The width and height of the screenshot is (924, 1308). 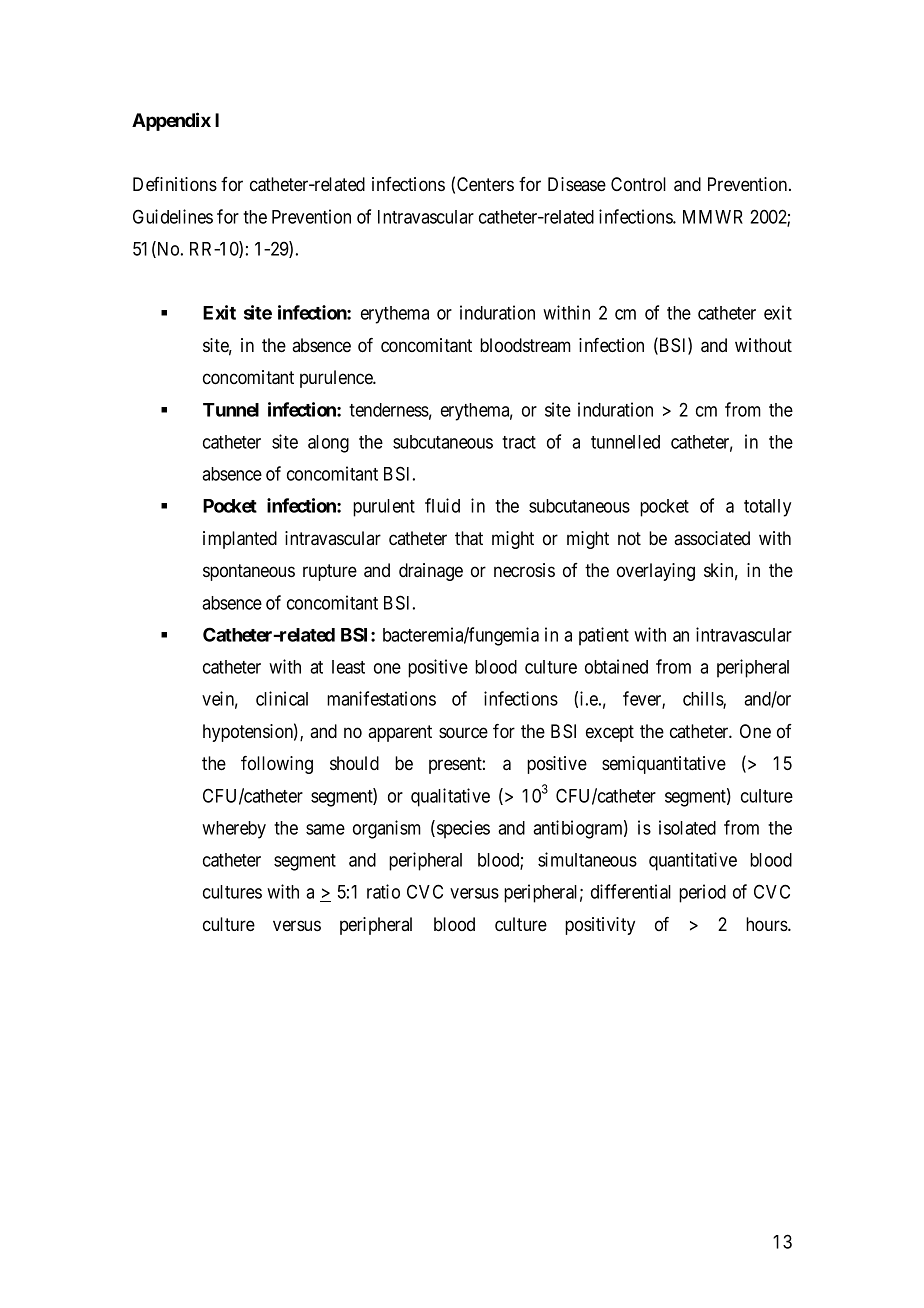 I want to click on Appendix, so click(x=171, y=121).
